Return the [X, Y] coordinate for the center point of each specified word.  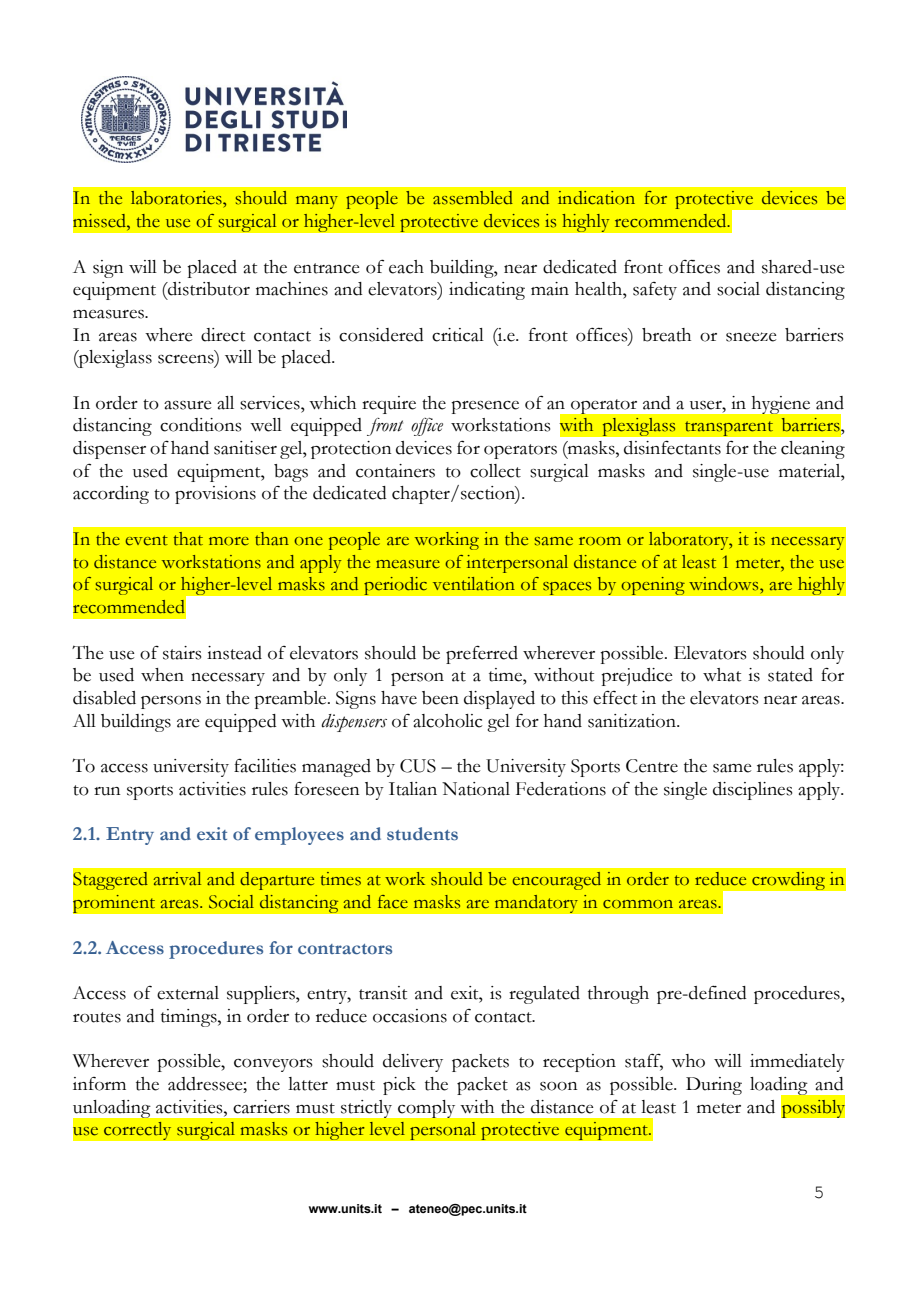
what [722, 675]
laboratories [177, 198]
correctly [137, 1130]
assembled [473, 198]
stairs [182, 653]
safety [655, 291]
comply [426, 1109]
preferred [482, 654]
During [714, 1086]
